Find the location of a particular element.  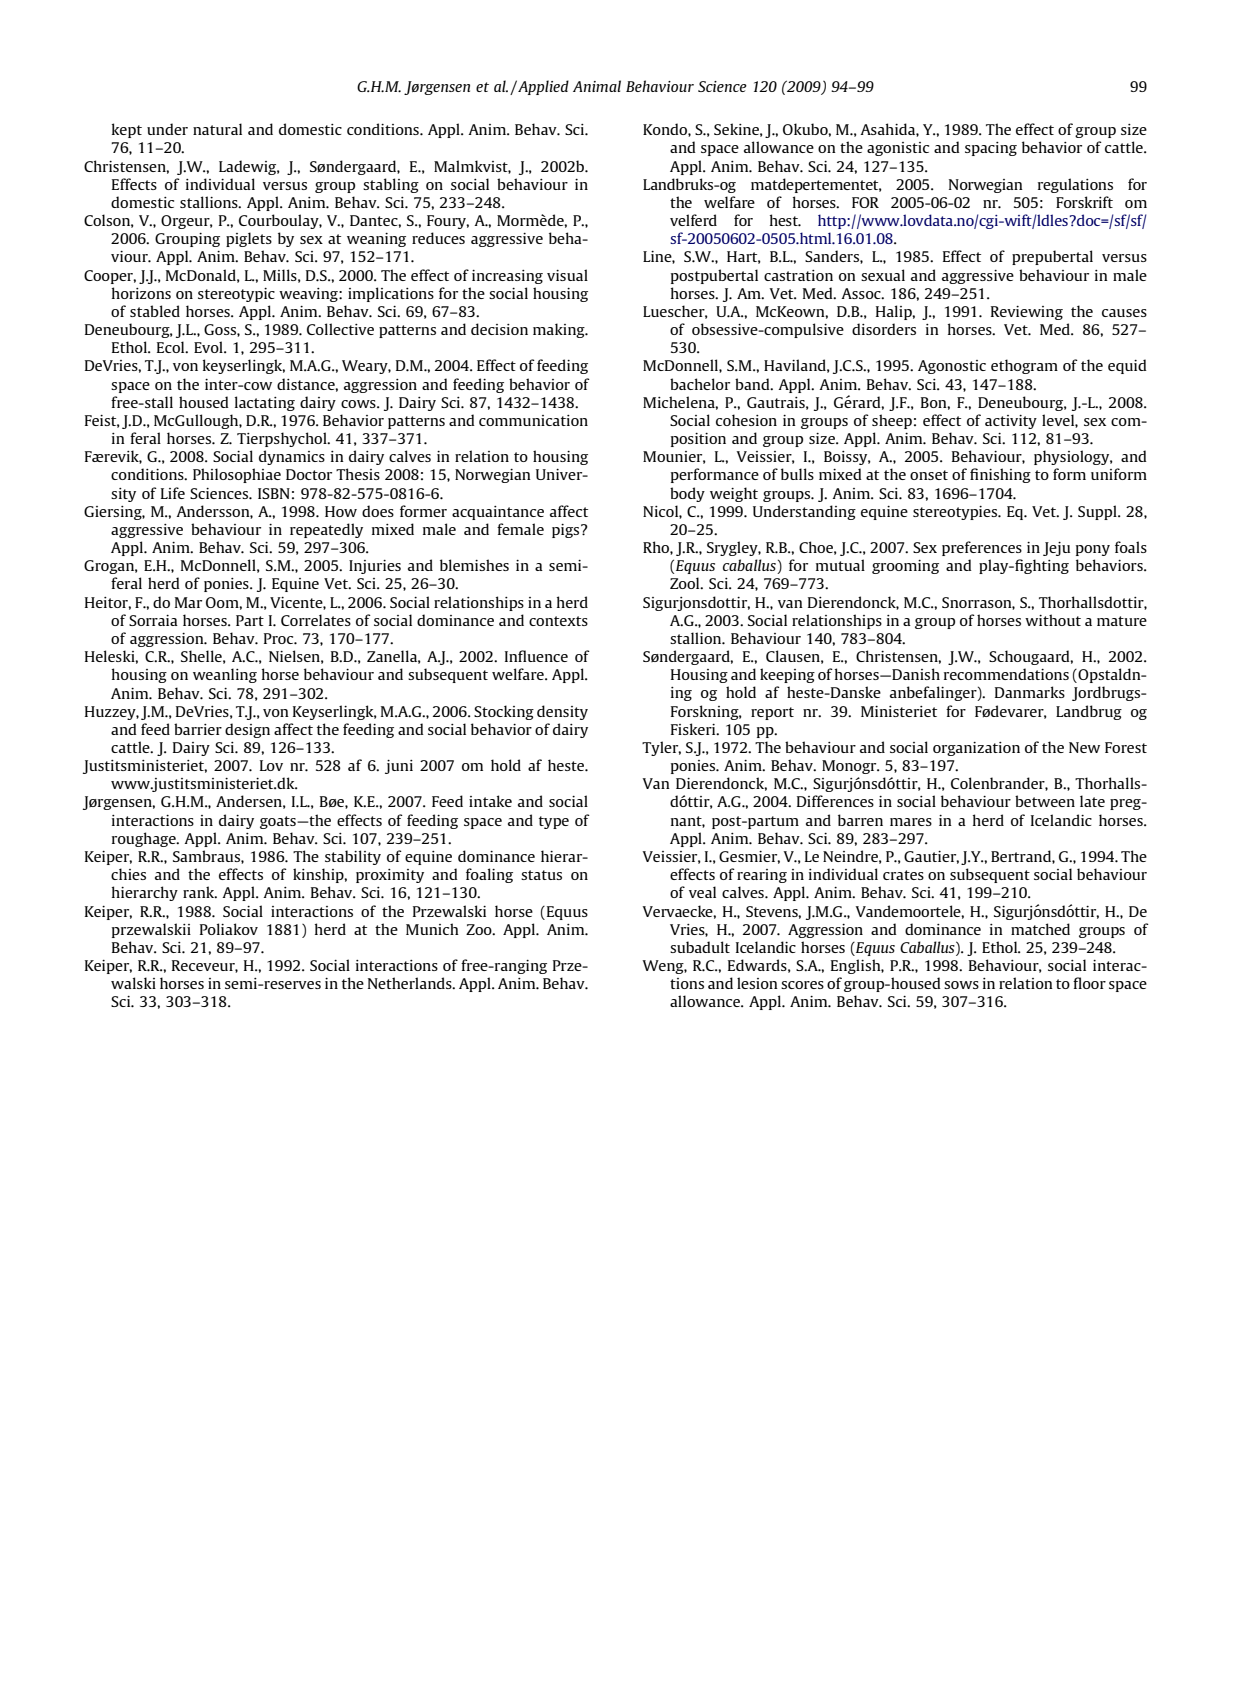

rank is located at coordinates (200, 892).
